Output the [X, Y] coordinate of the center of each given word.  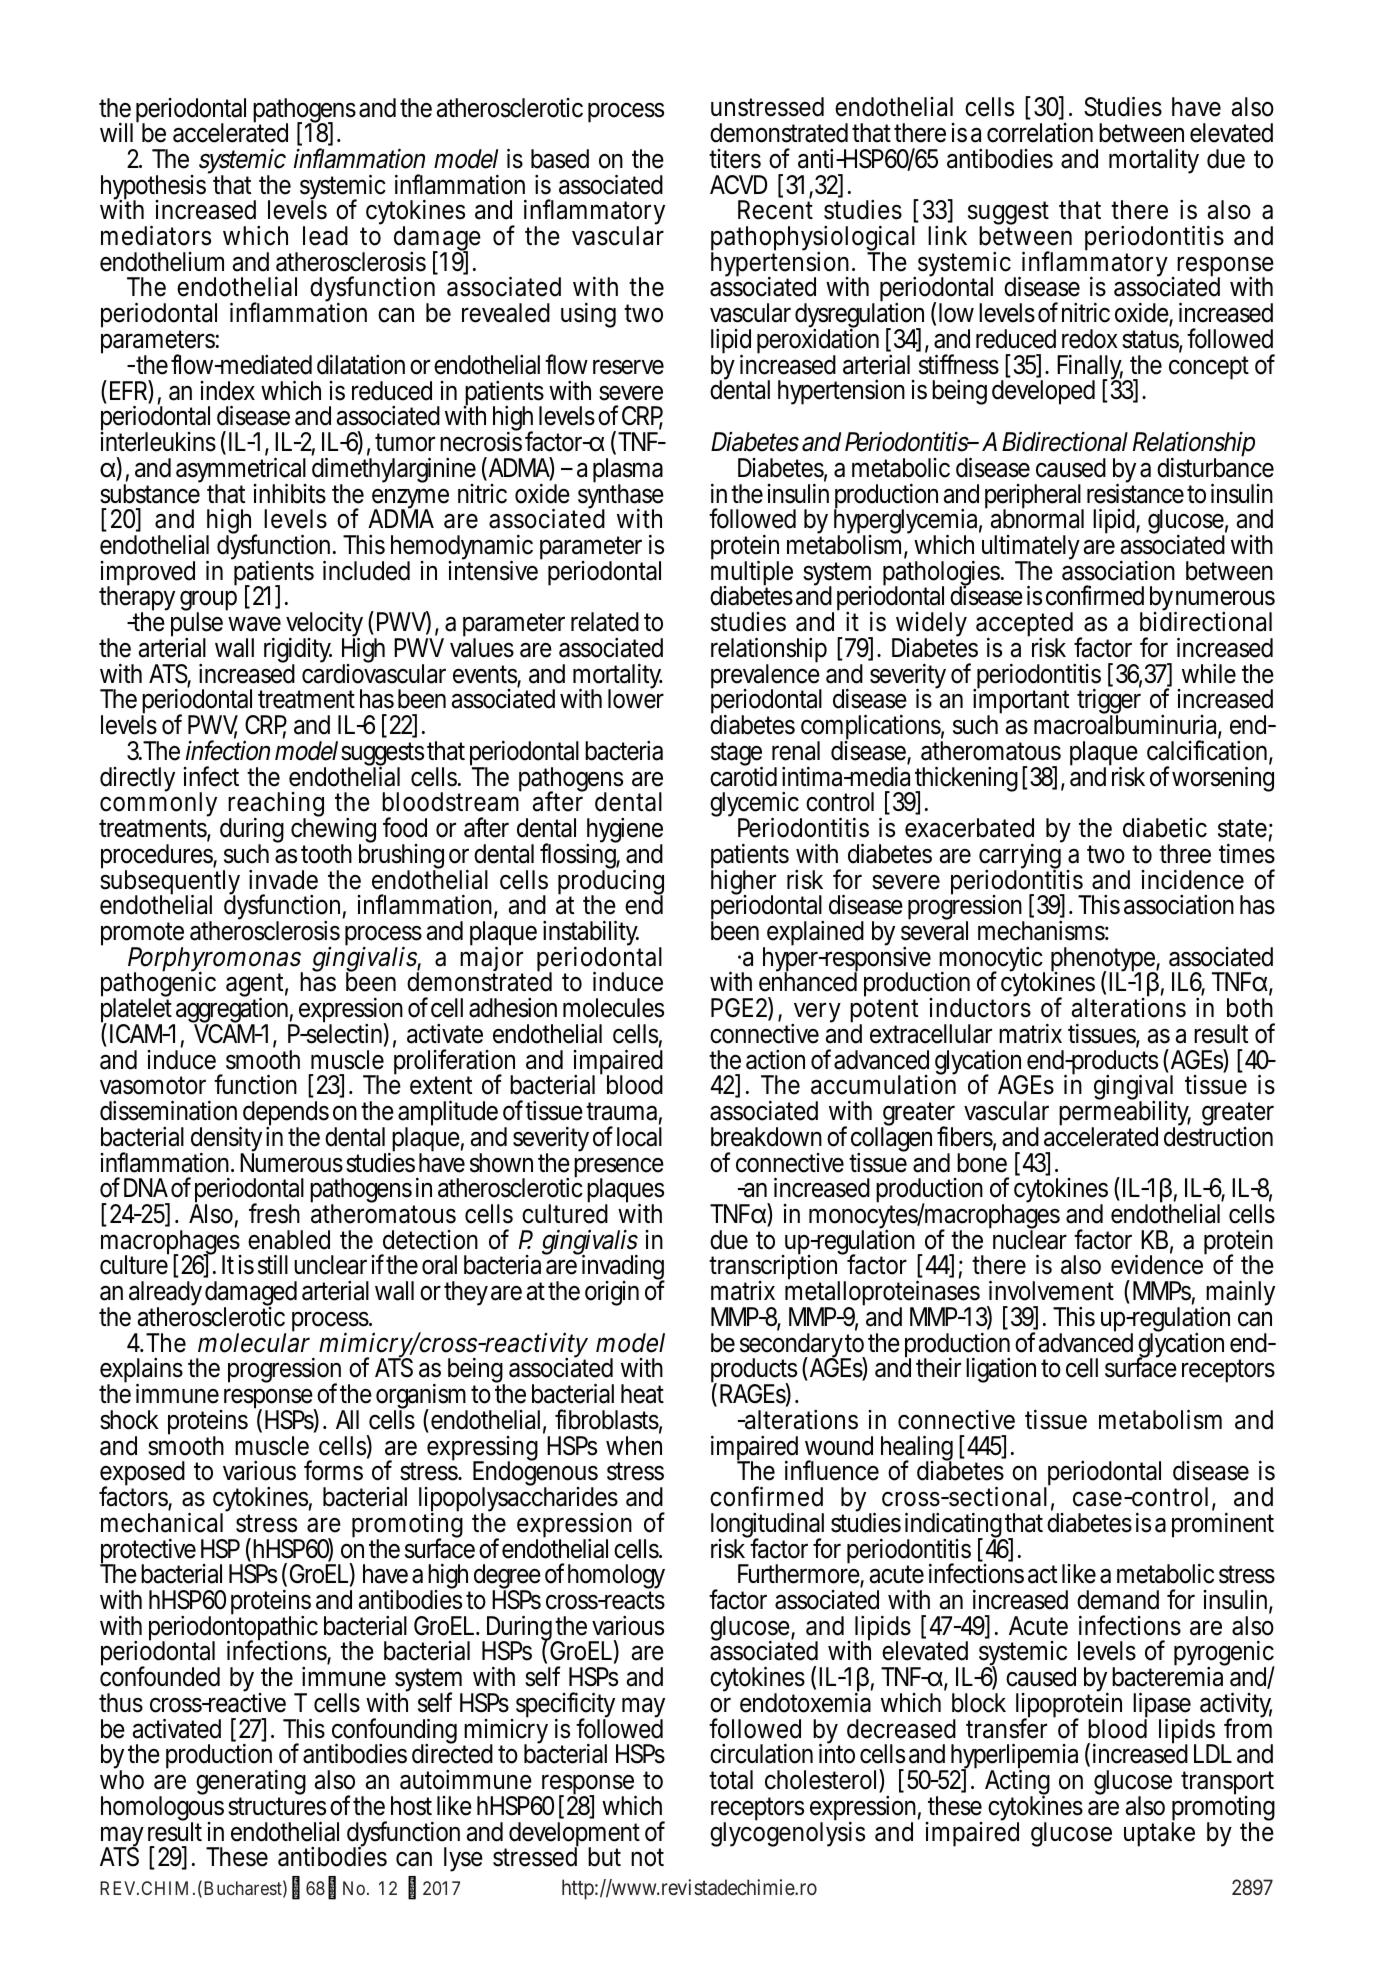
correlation [1040, 133]
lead [325, 236]
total [731, 1780]
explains [141, 1372]
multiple [752, 574]
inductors [980, 1007]
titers [735, 159]
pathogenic [158, 985]
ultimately [1031, 549]
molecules [613, 1008]
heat [642, 1394]
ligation [1001, 1370]
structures [277, 1806]
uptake [1159, 1833]
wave [254, 624]
